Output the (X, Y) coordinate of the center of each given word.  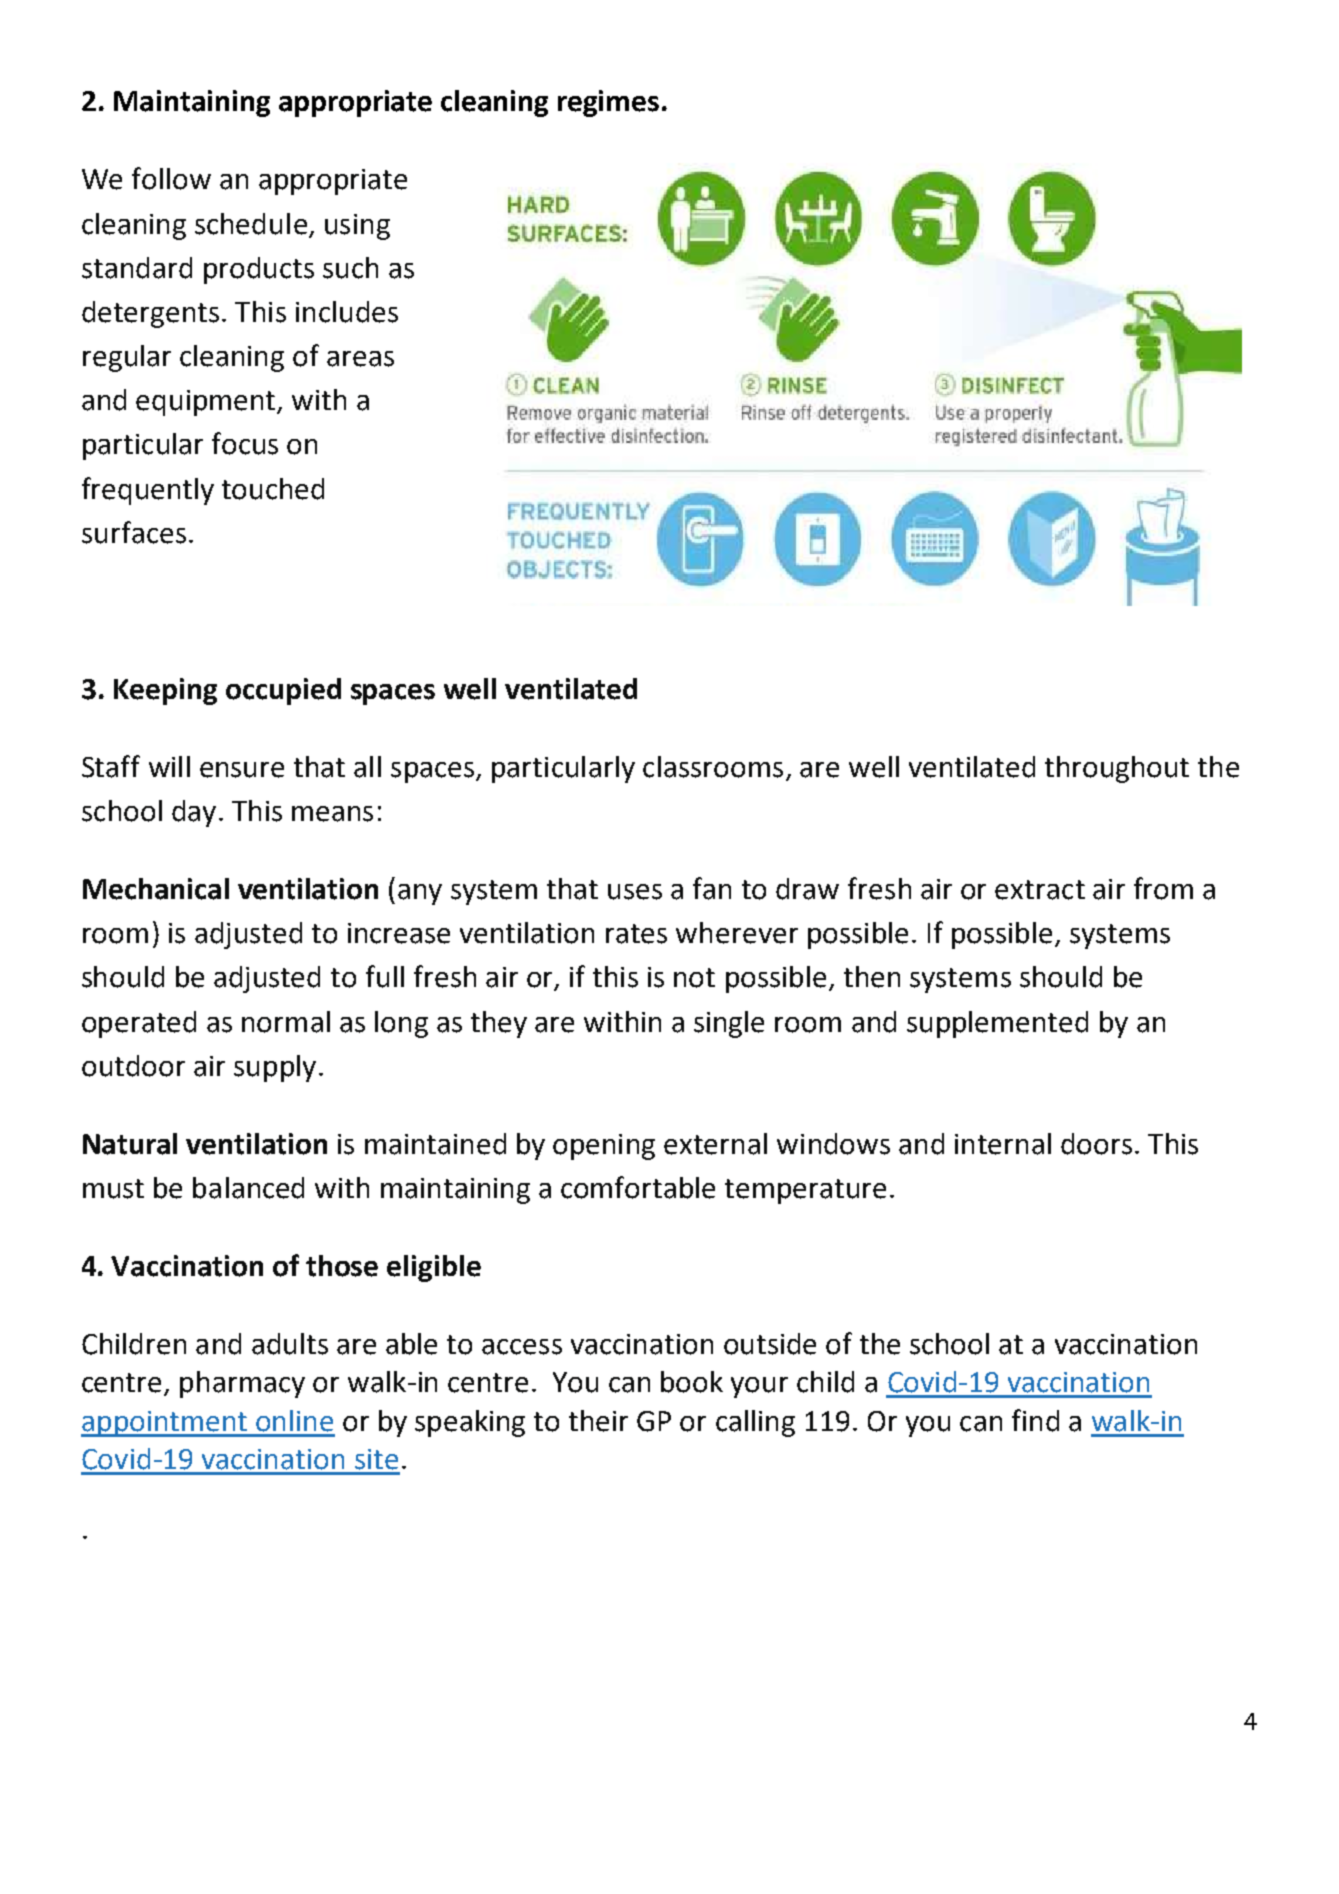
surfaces (134, 532)
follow (171, 178)
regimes (608, 103)
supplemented (997, 1024)
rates (636, 934)
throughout (1117, 769)
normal (286, 1022)
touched (273, 489)
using (357, 227)
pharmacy (242, 1384)
